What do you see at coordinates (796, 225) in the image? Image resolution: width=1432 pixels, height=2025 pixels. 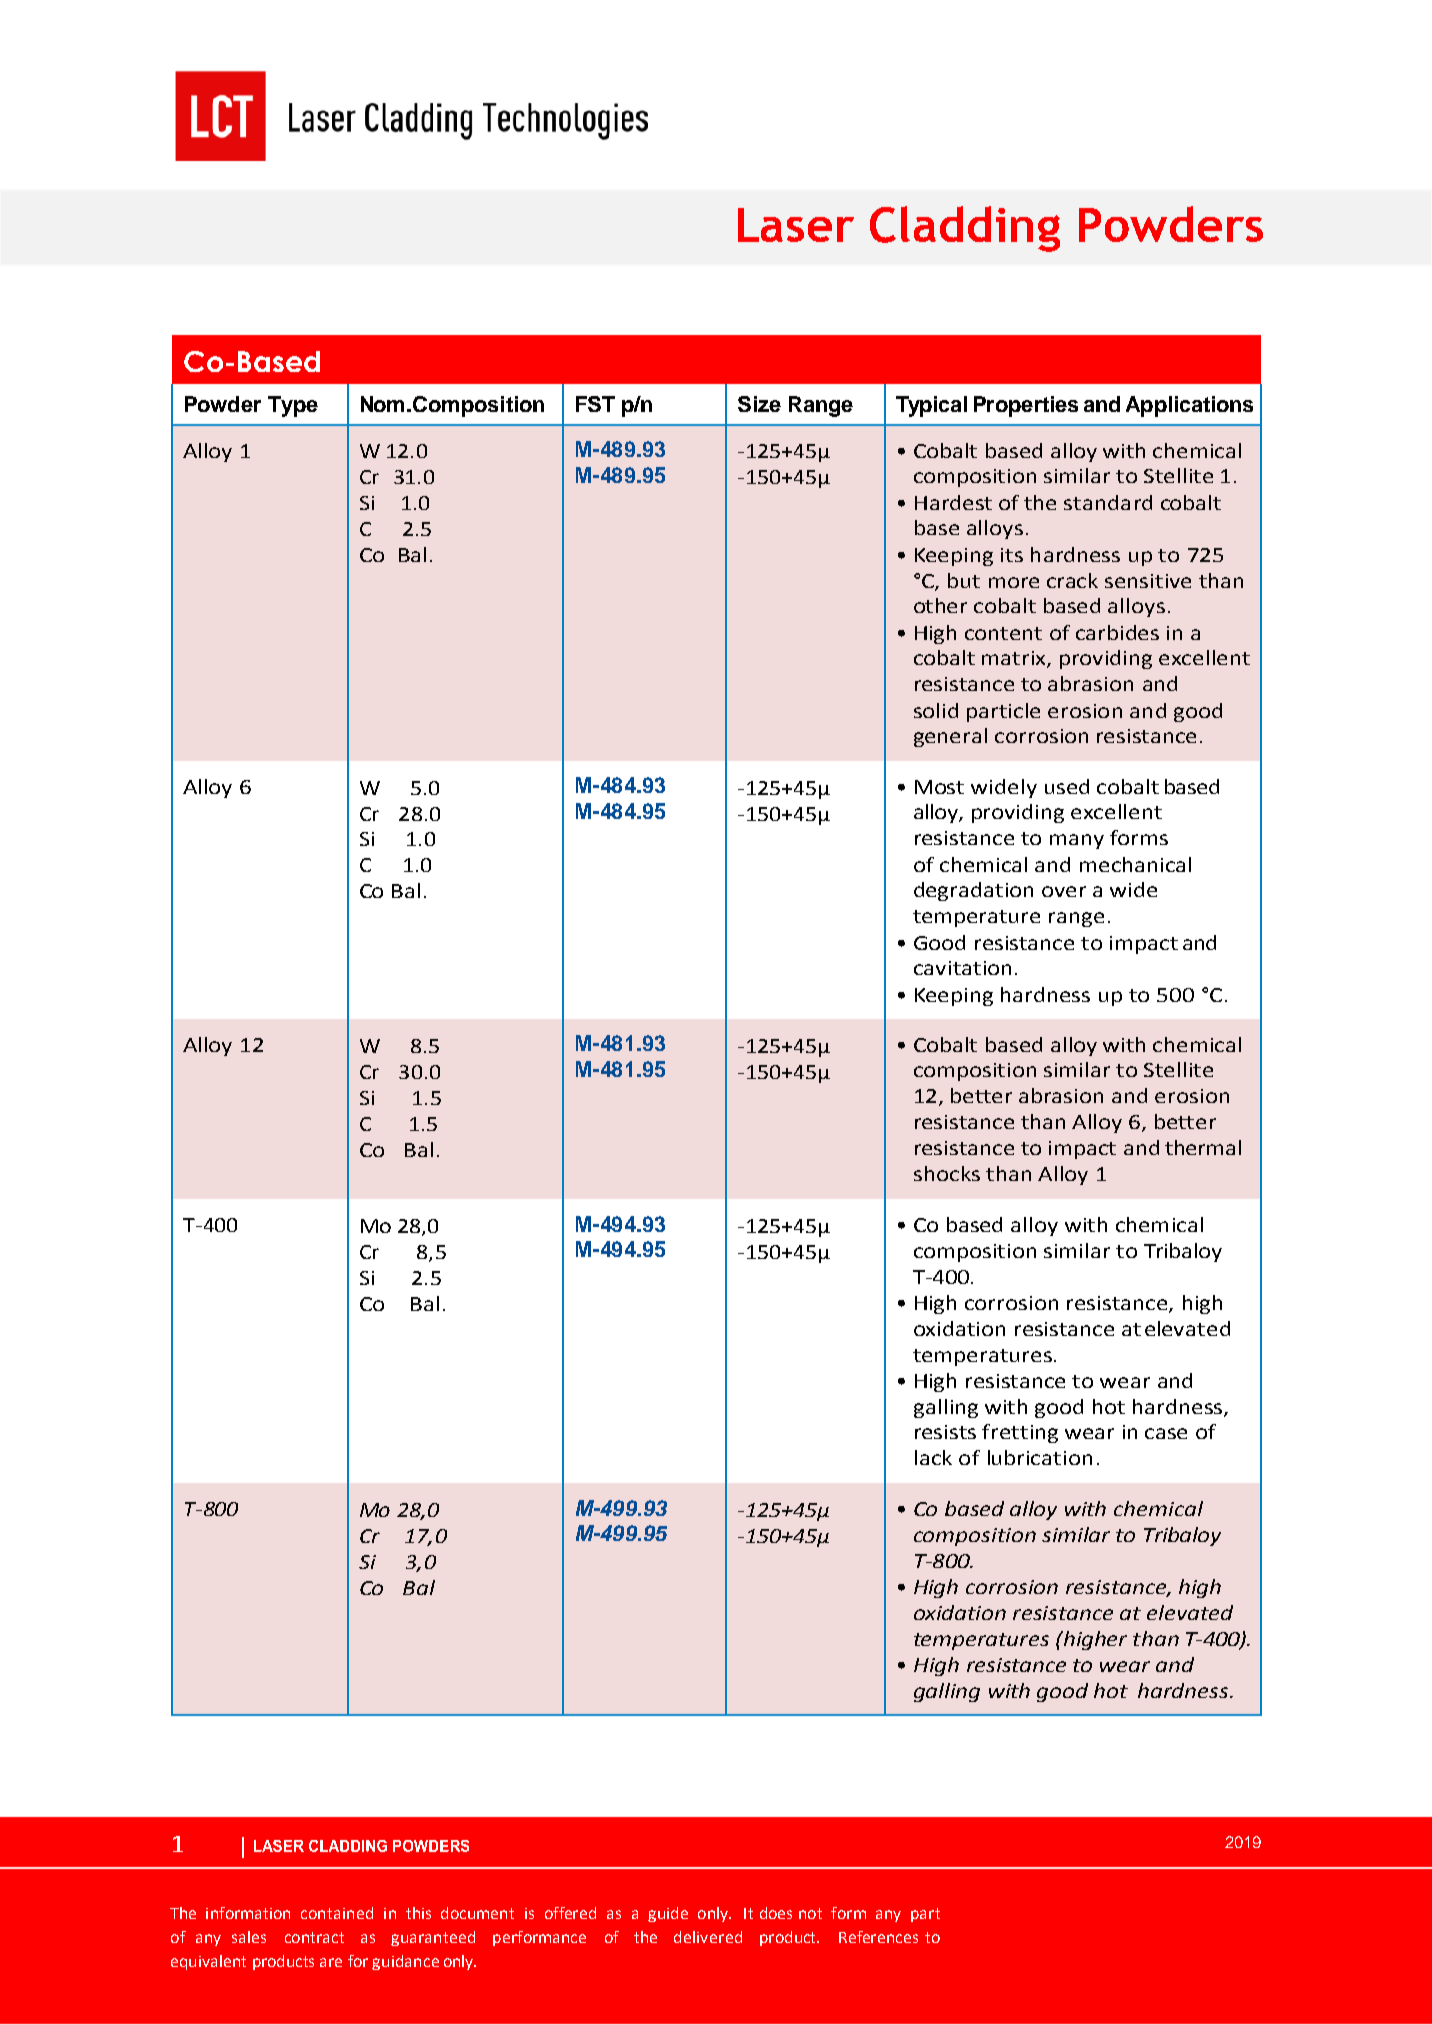 I see `Laser` at bounding box center [796, 225].
